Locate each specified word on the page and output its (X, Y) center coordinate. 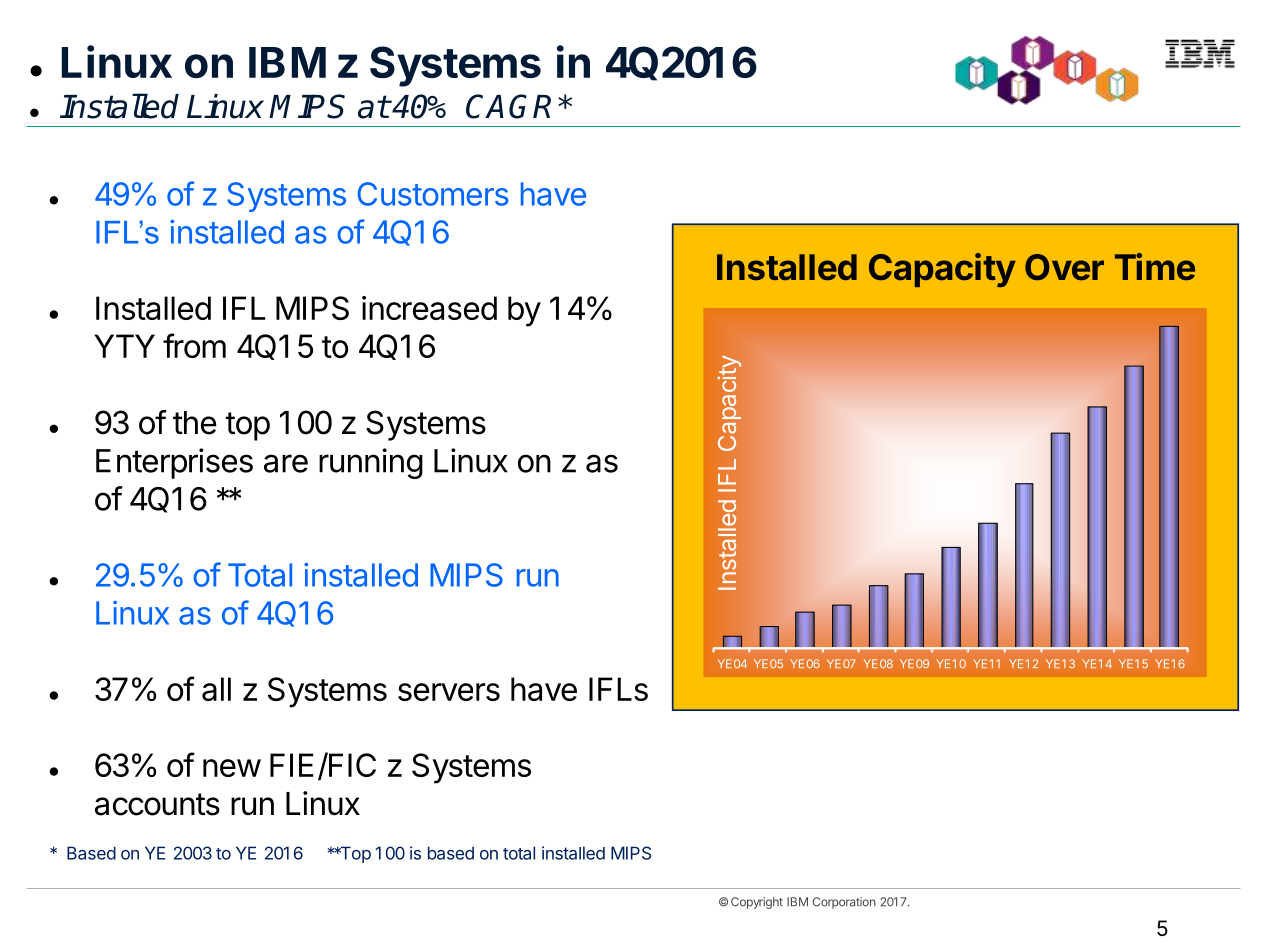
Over (1064, 267)
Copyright (757, 903)
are (286, 463)
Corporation (844, 903)
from (194, 345)
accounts (157, 804)
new (232, 768)
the (195, 423)
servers (449, 692)
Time (1155, 267)
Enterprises (174, 463)
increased (429, 308)
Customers (433, 194)
